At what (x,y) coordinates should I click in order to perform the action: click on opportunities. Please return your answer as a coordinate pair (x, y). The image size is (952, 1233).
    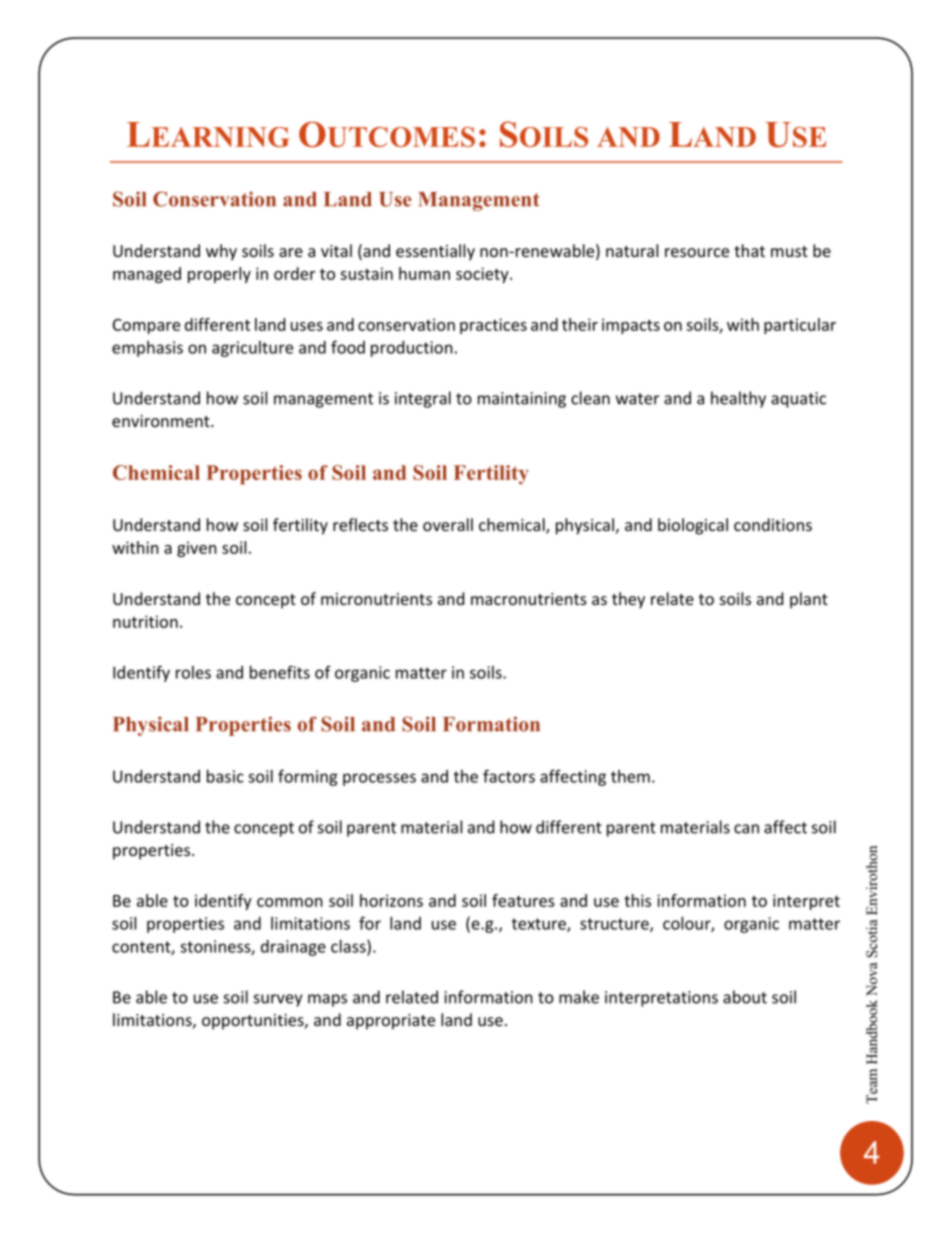
    Looking at the image, I should click on (254, 1022).
